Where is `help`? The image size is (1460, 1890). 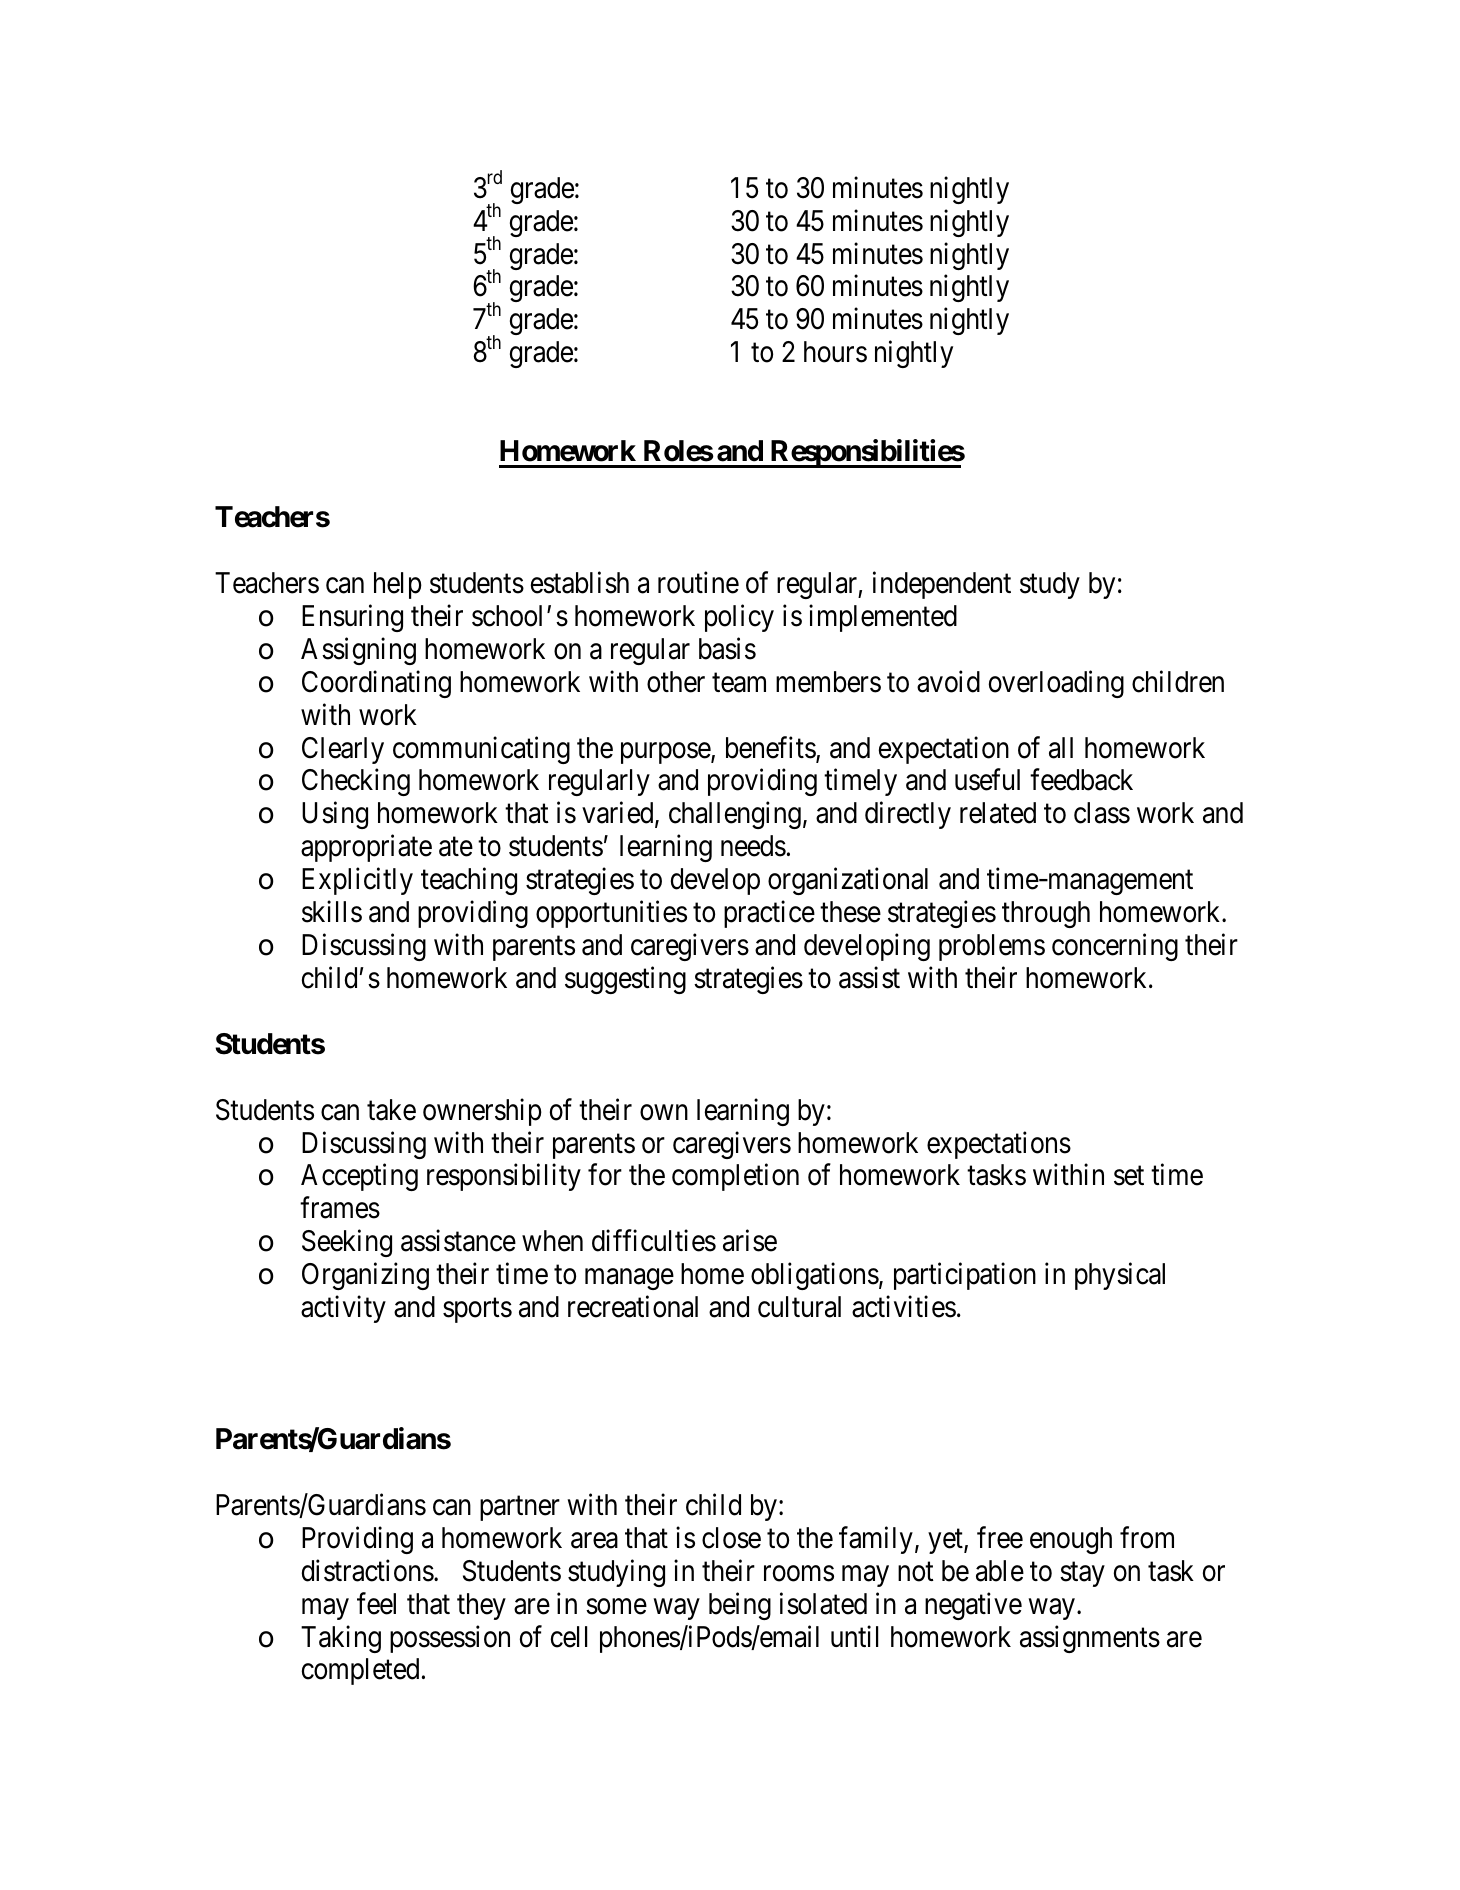
help is located at coordinates (398, 585).
